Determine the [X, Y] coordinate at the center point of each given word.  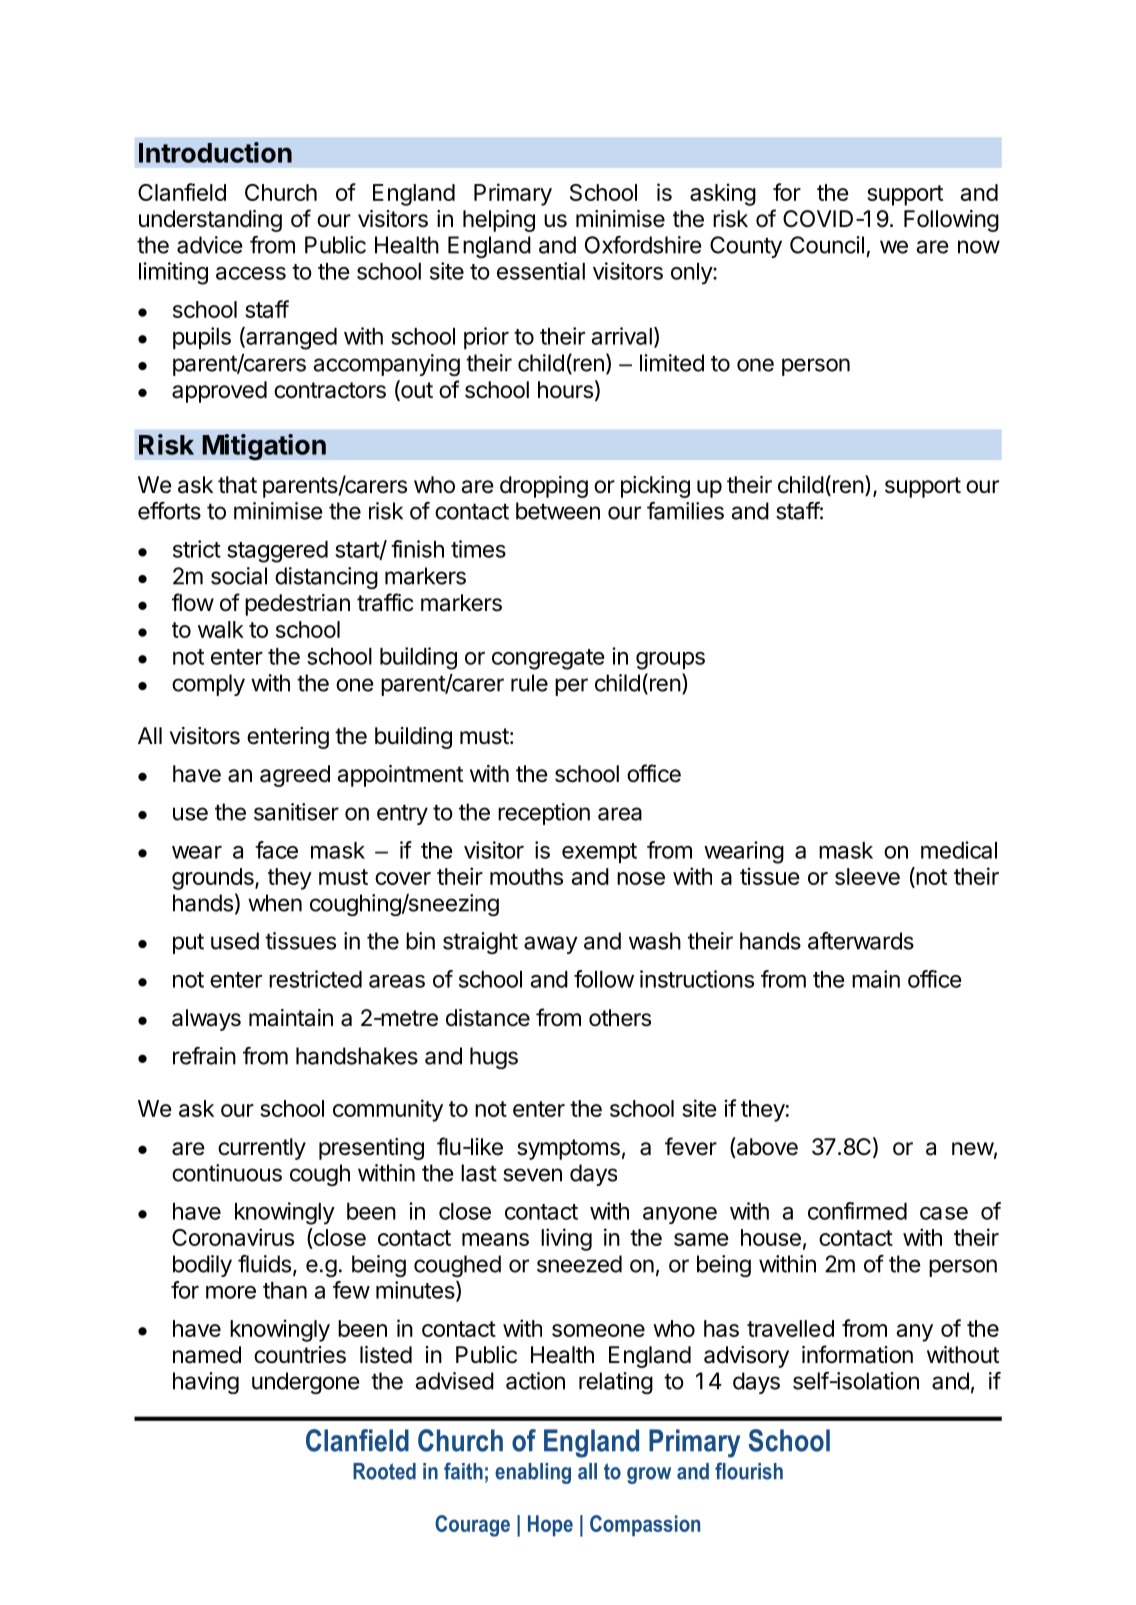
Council [827, 245]
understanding [210, 221]
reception [544, 814]
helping [499, 221]
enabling [533, 1473]
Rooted [384, 1471]
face [276, 850]
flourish [749, 1471]
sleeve [867, 876]
